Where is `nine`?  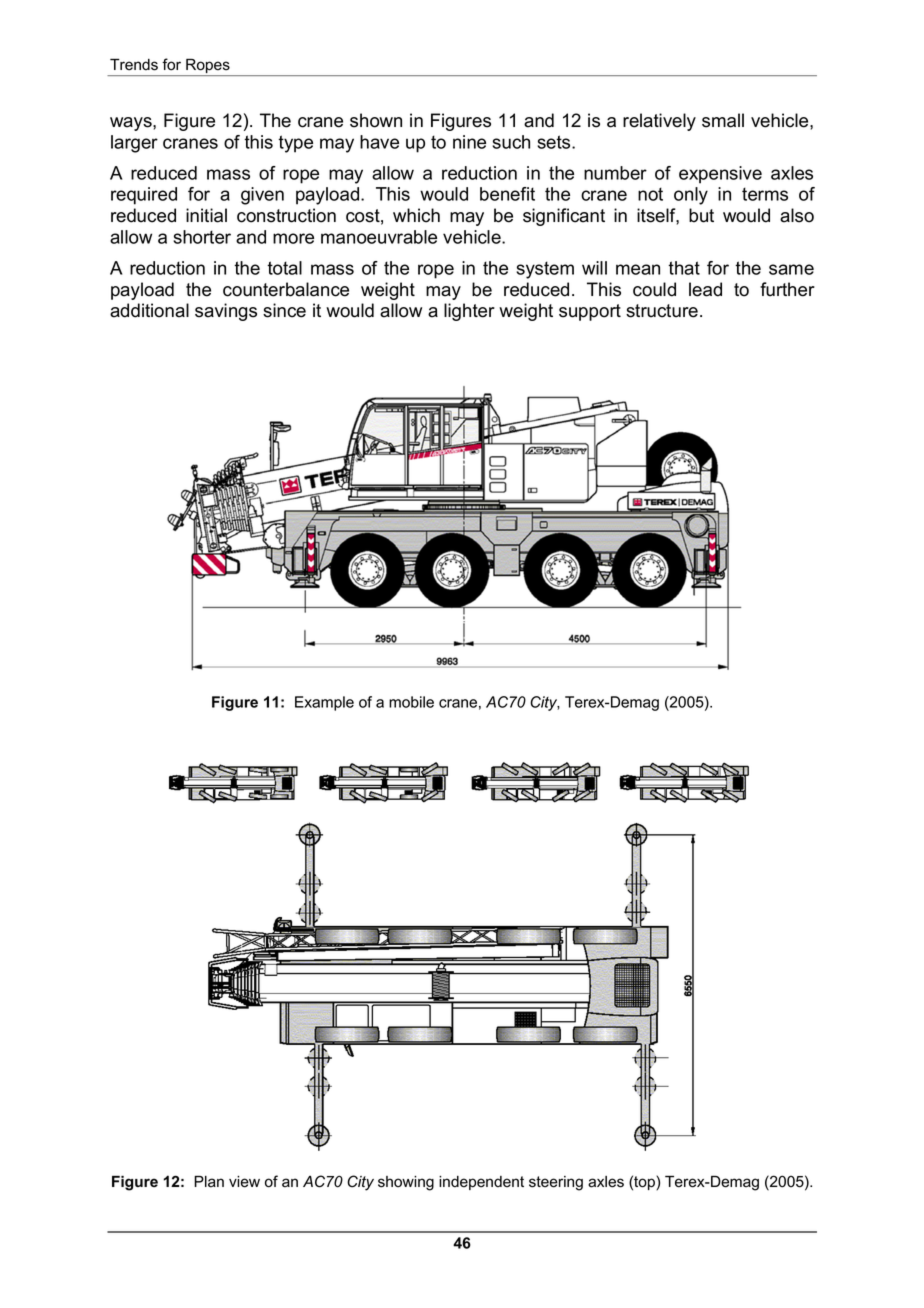
nine is located at coordinates (469, 142).
